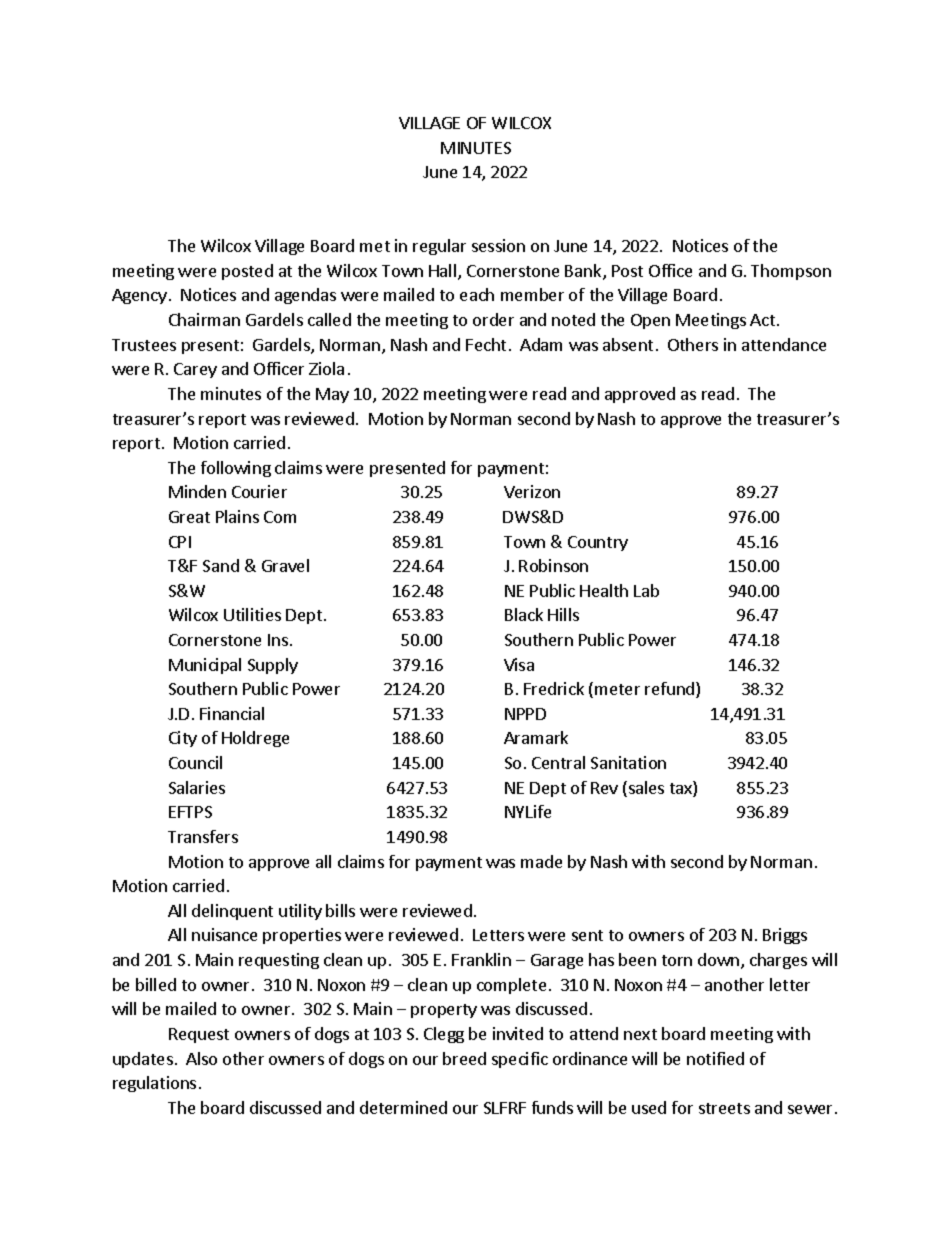 The height and width of the page is (1233, 952). I want to click on following, so click(236, 469).
